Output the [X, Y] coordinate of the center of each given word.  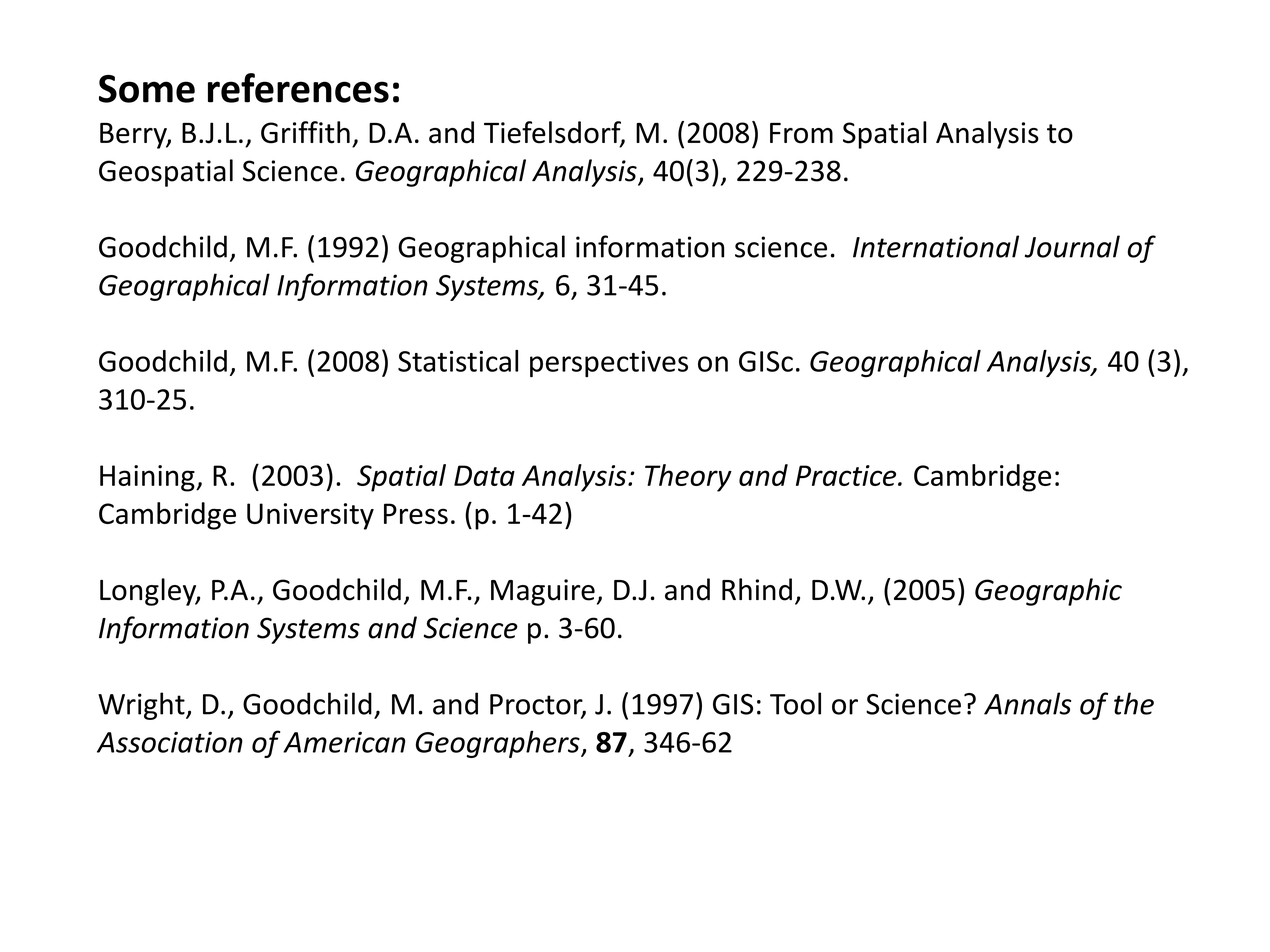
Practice [847, 475]
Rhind [757, 589]
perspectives [609, 364]
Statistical [458, 361]
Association [170, 742]
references [298, 88]
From [801, 133]
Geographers [499, 744]
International [936, 246]
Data [484, 475]
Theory [688, 478]
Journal [1072, 246]
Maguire [543, 592]
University [310, 516]
